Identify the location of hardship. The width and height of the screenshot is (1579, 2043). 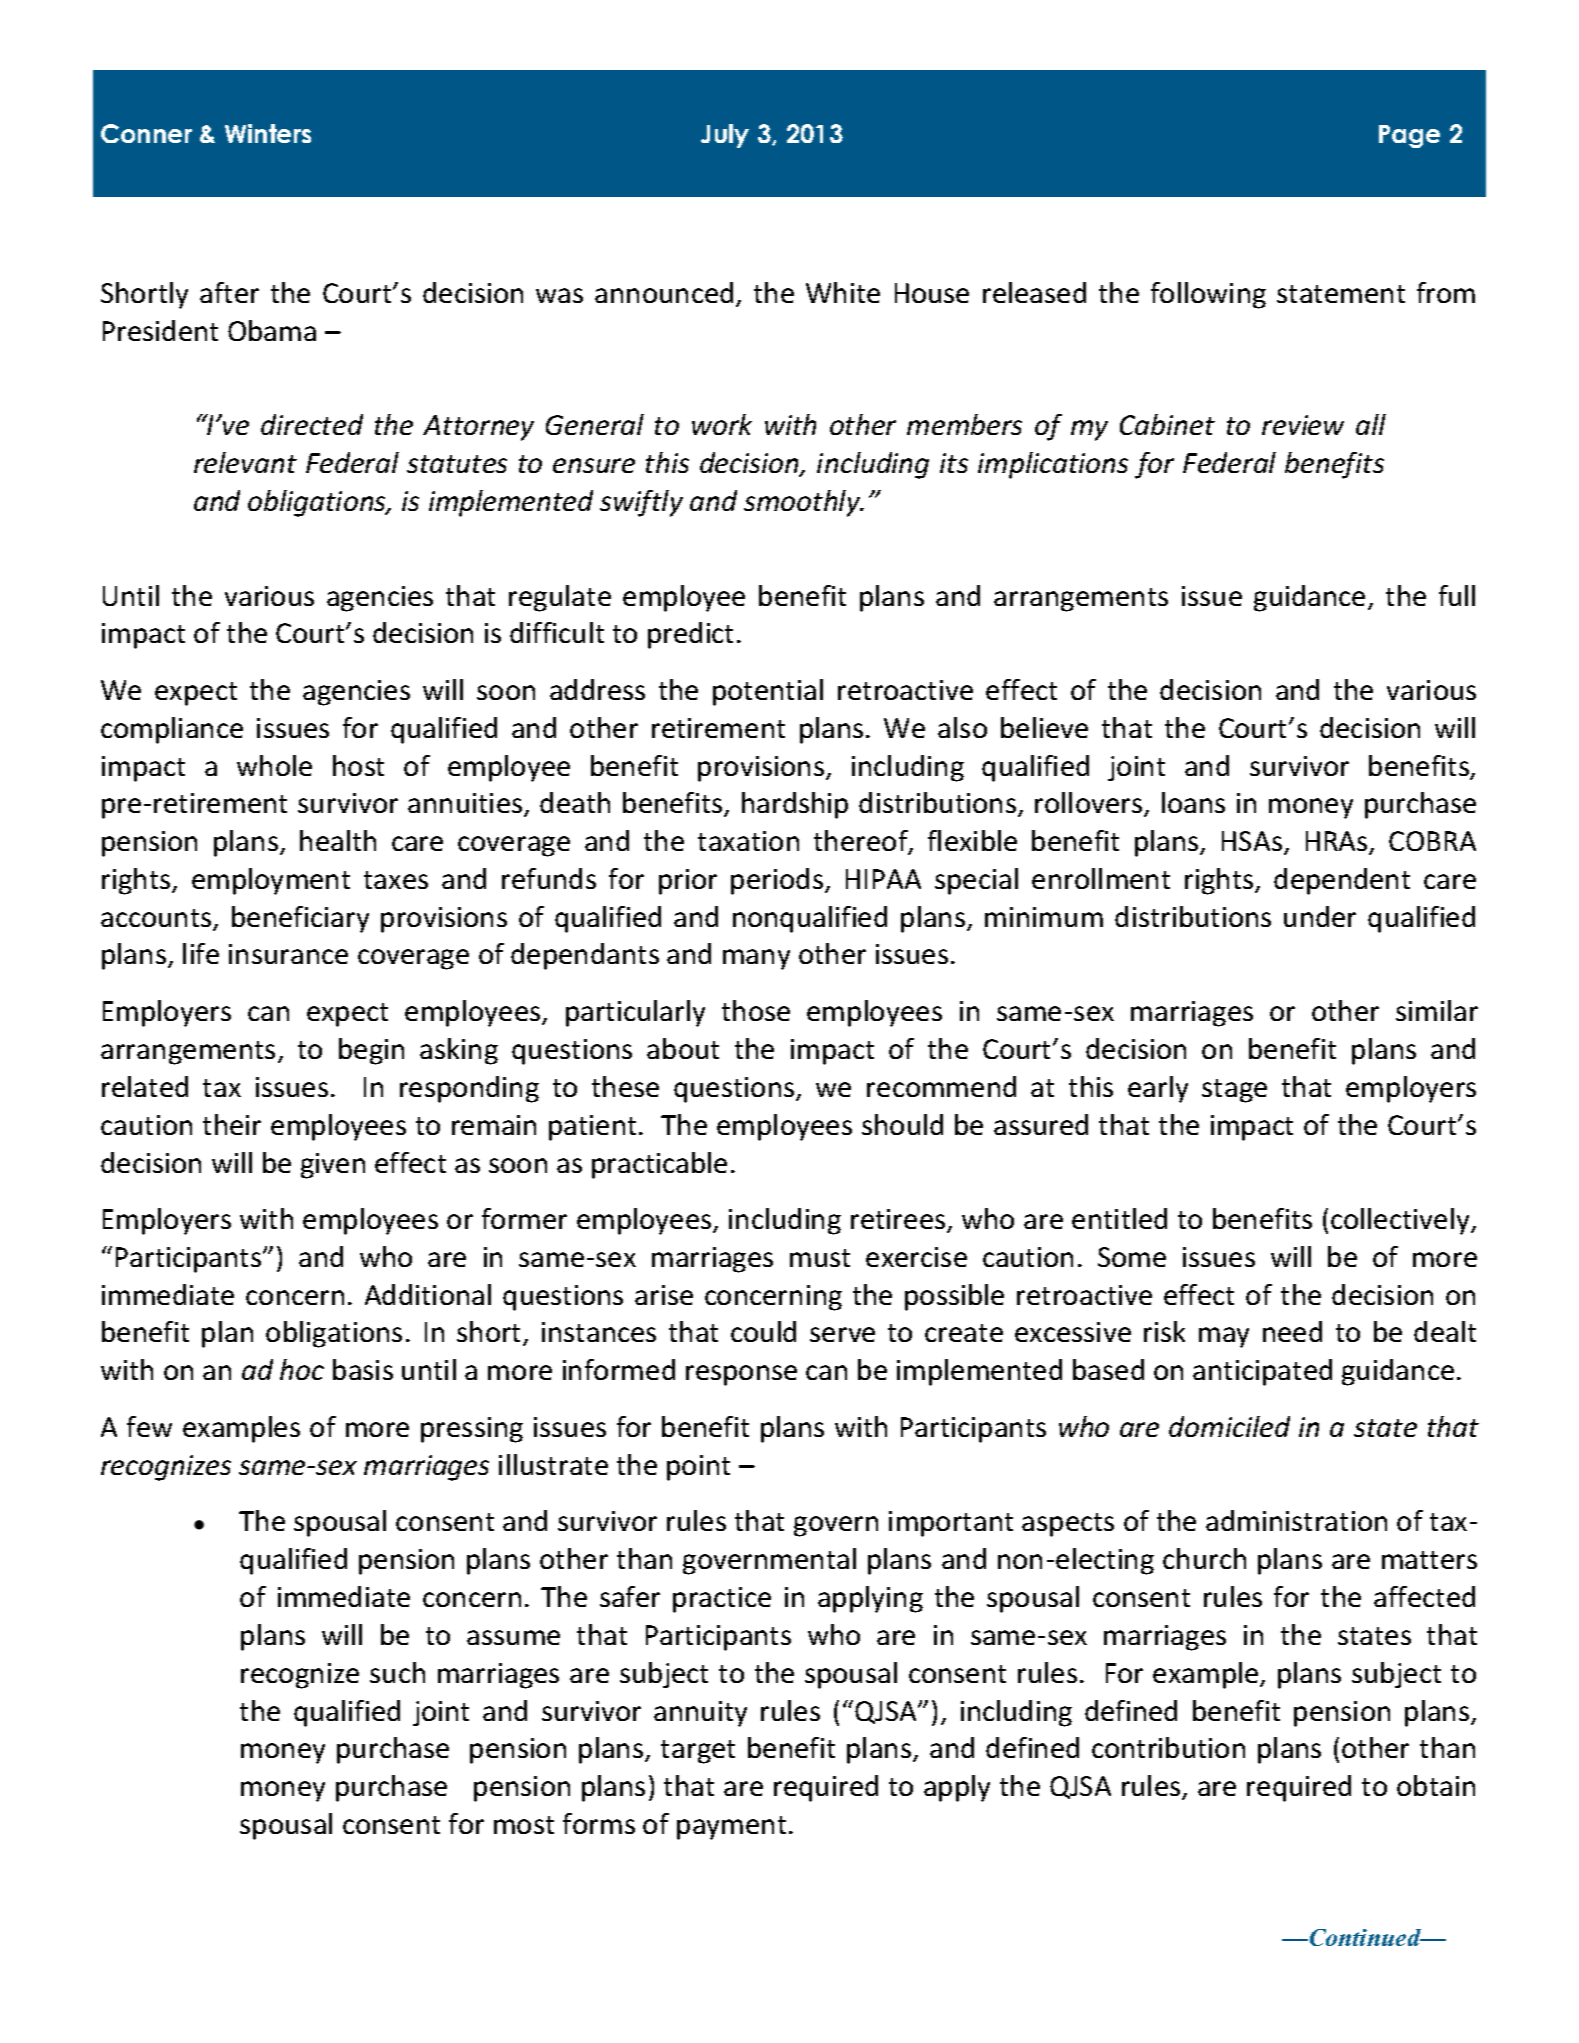
(795, 805).
